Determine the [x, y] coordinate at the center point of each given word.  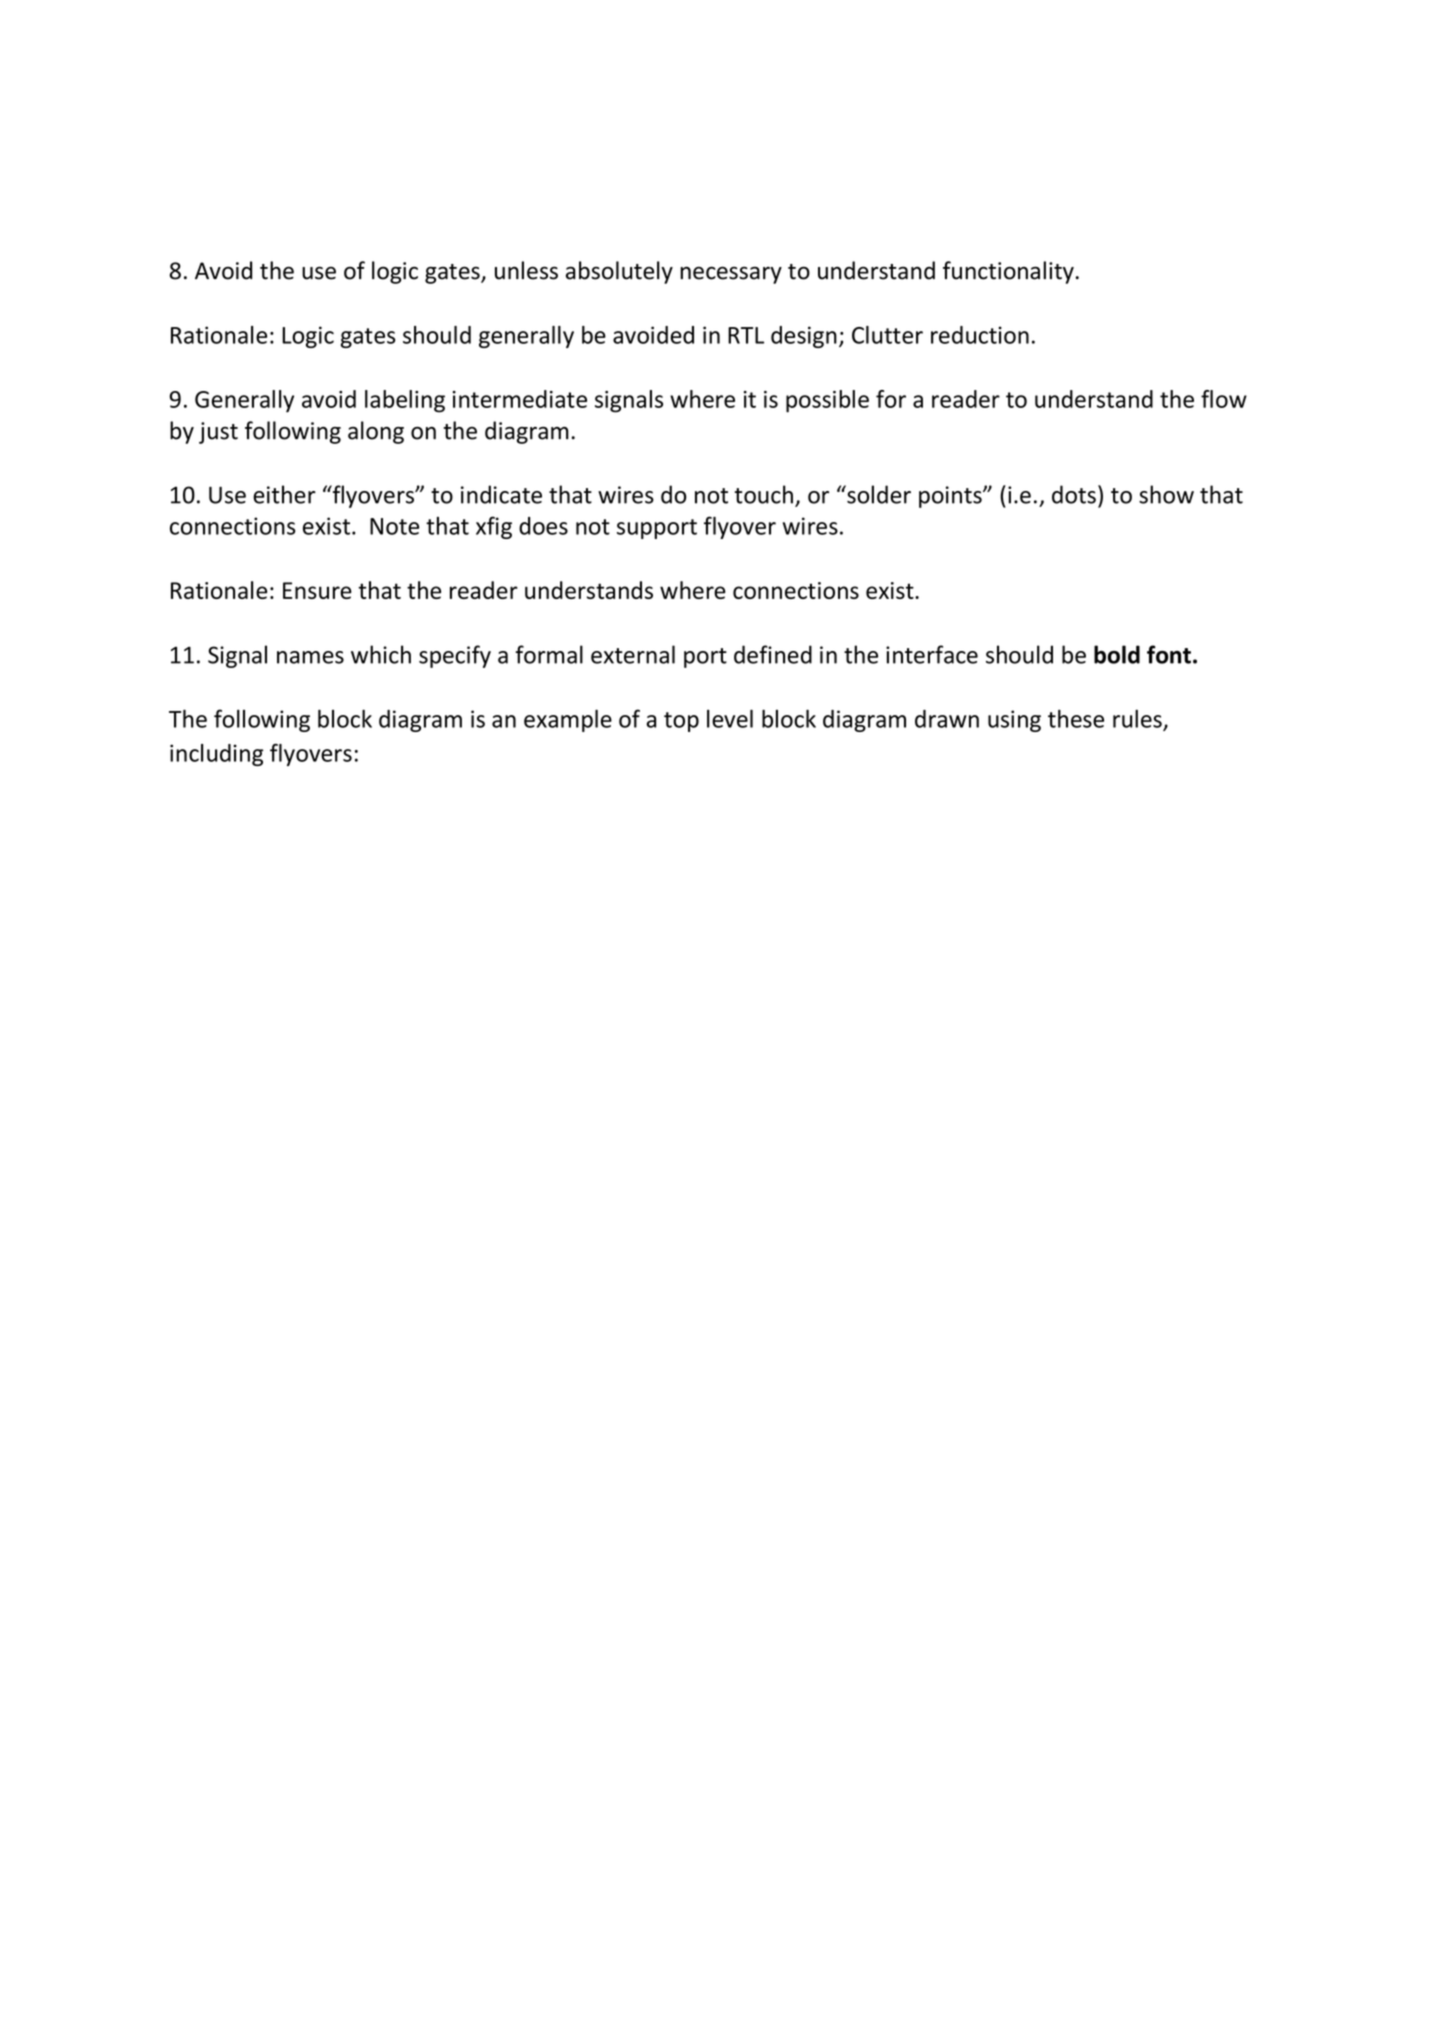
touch [764, 494]
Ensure [317, 590]
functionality [1008, 272]
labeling [405, 401]
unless [526, 270]
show [1166, 494]
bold [1117, 654]
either [284, 494]
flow [1224, 399]
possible [827, 401]
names [310, 657]
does [543, 526]
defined [773, 654]
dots [1074, 494]
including [216, 755]
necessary [731, 275]
